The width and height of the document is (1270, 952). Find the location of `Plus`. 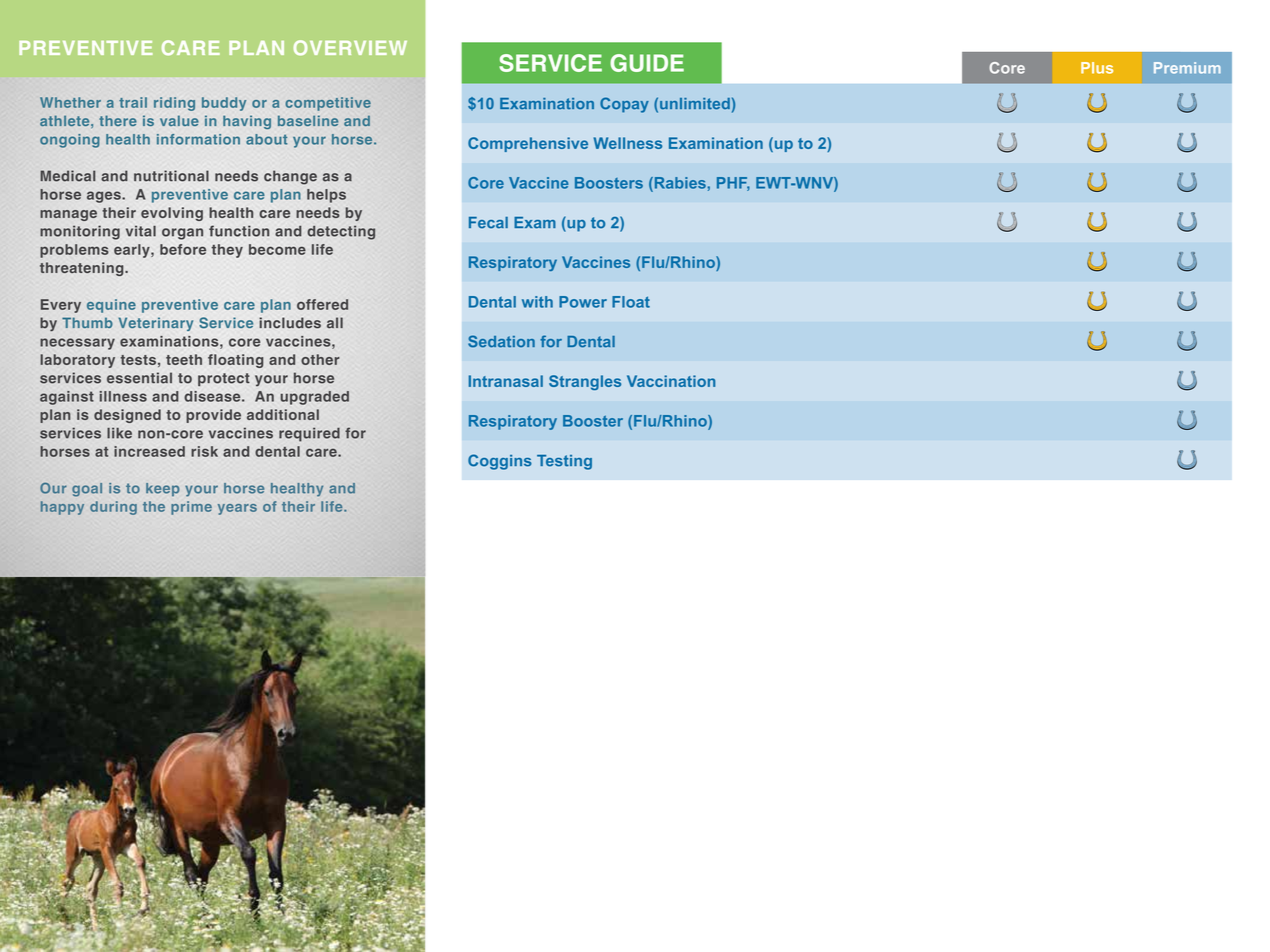

Plus is located at coordinates (1097, 68).
